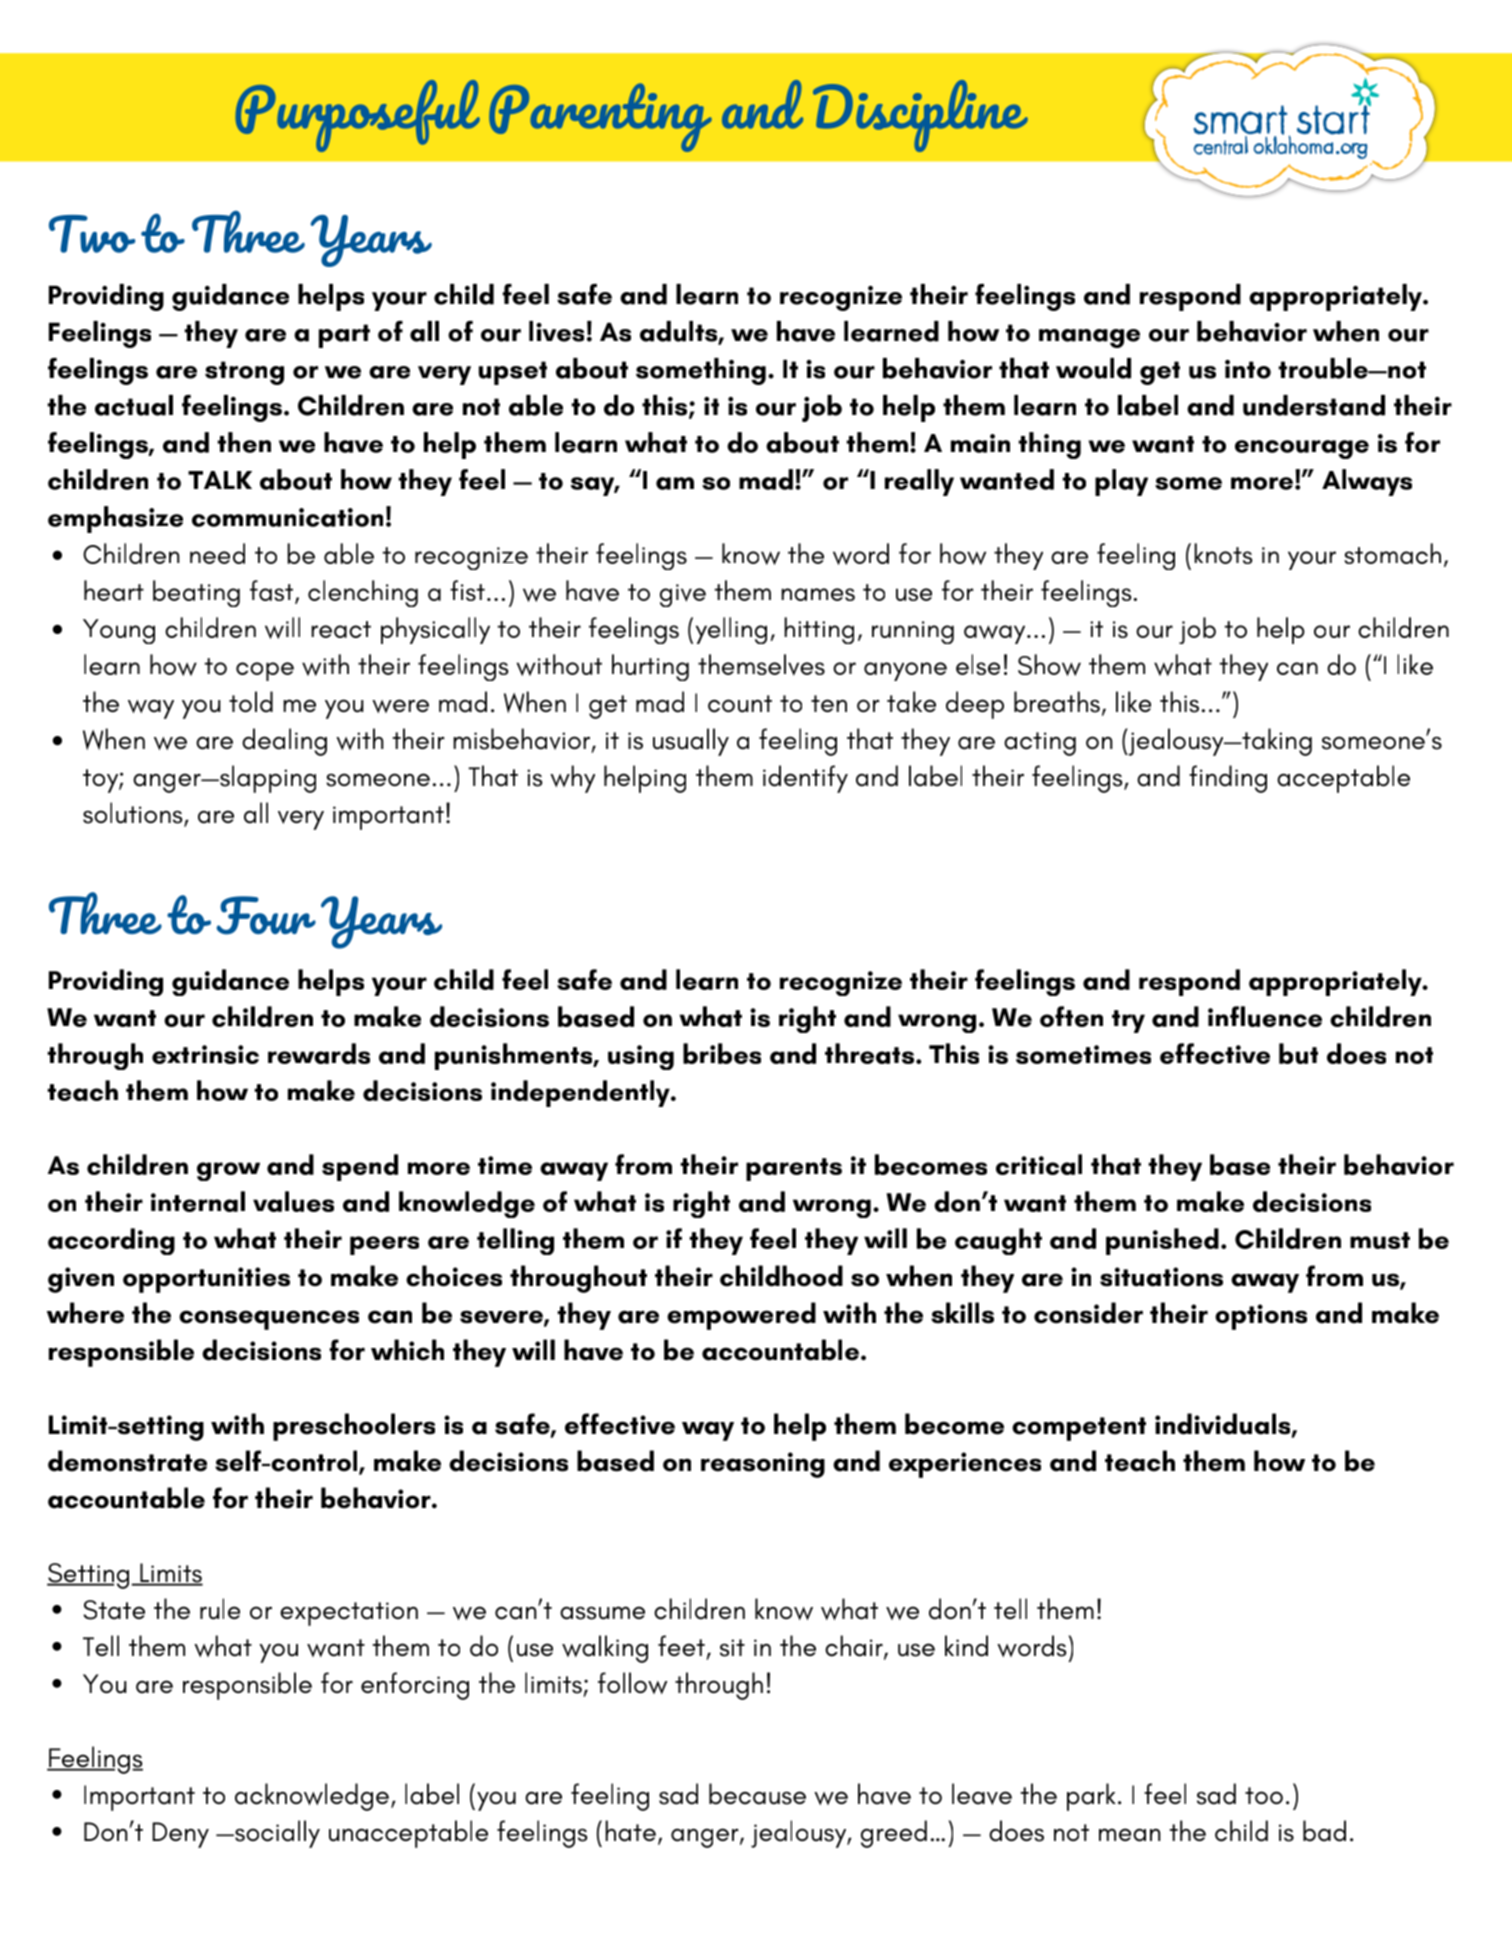 This screenshot has width=1512, height=1957. I want to click on because, so click(757, 1794).
